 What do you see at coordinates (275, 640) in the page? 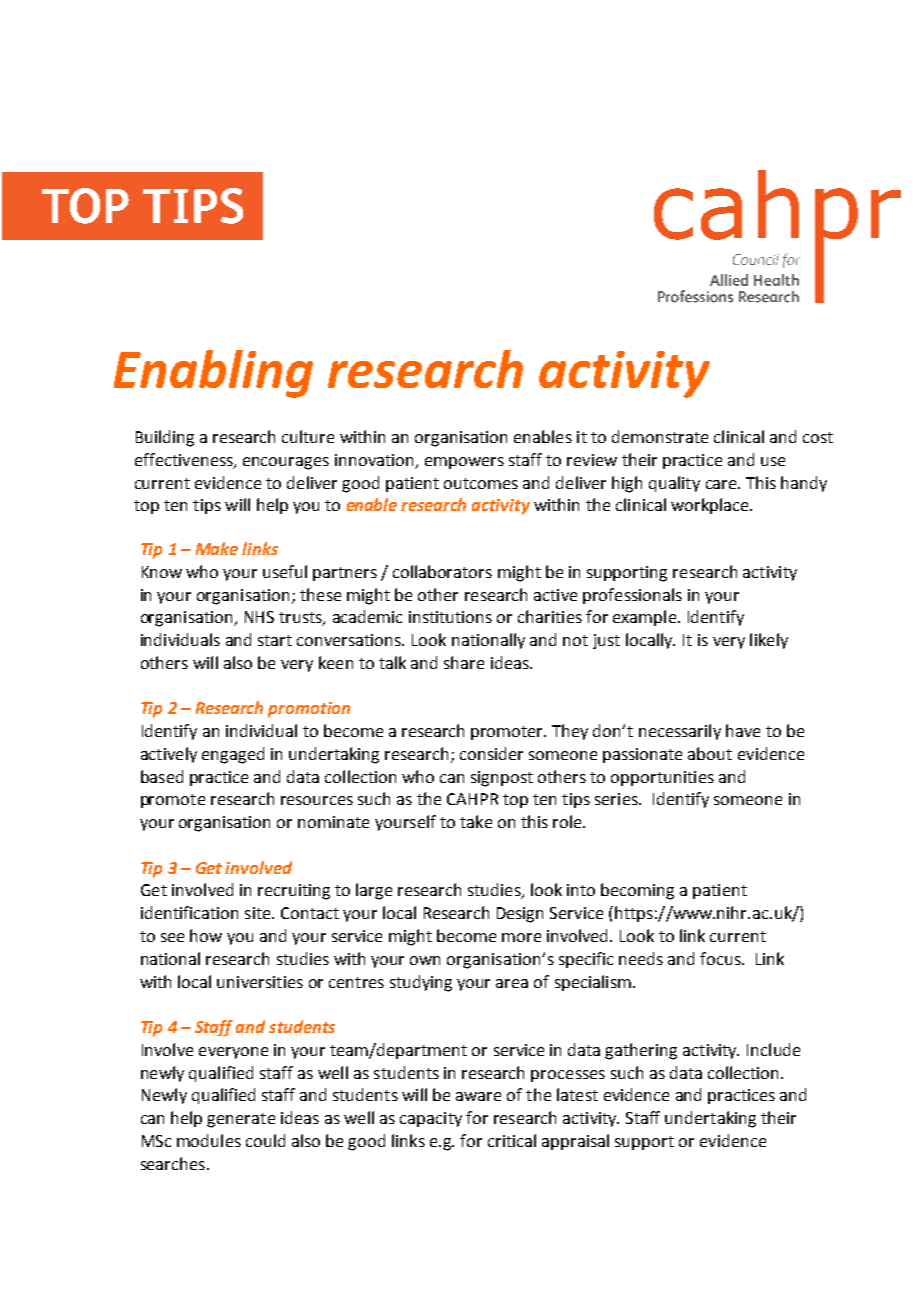
I see `start` at bounding box center [275, 640].
